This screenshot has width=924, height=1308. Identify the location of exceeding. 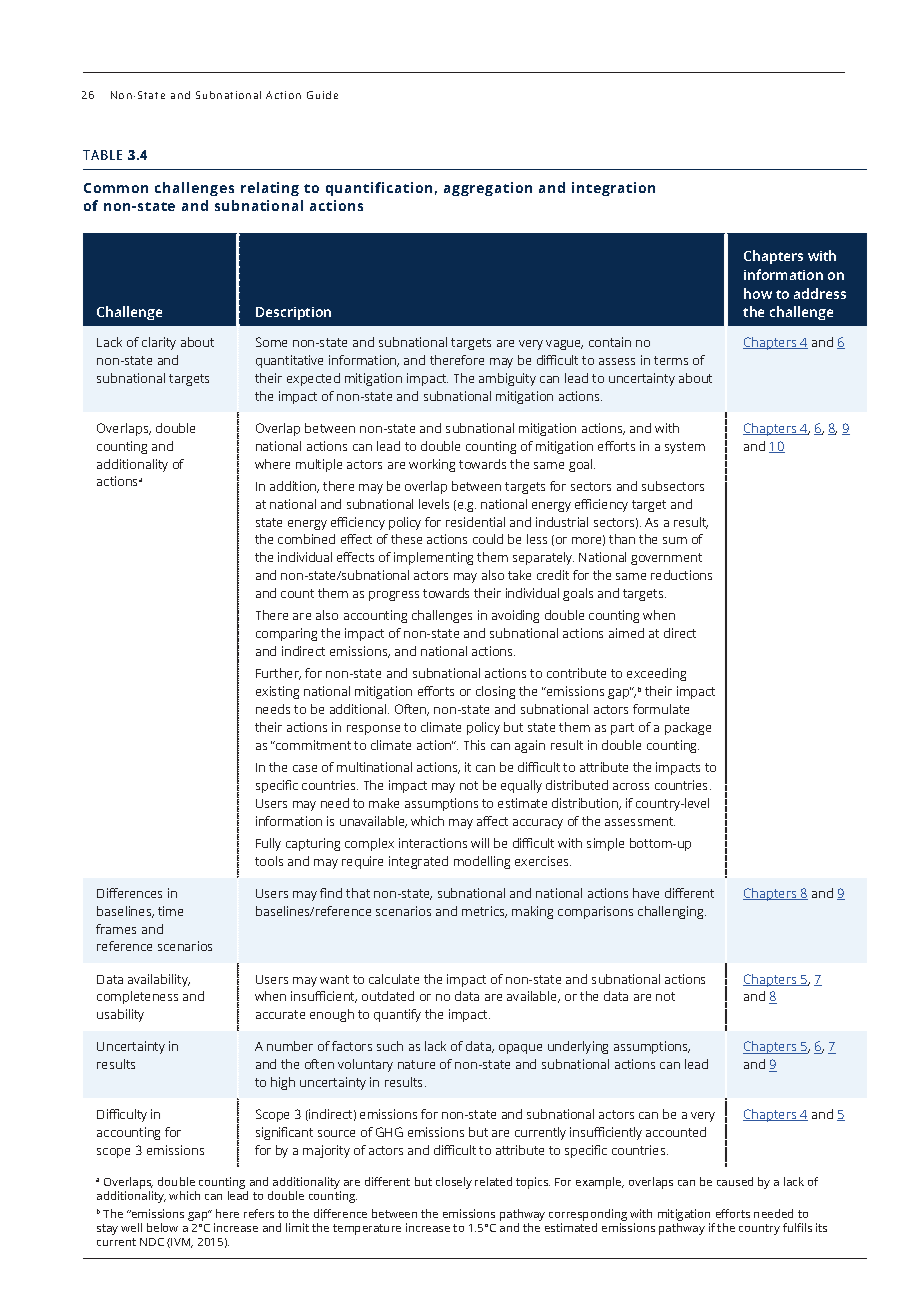
(656, 674).
